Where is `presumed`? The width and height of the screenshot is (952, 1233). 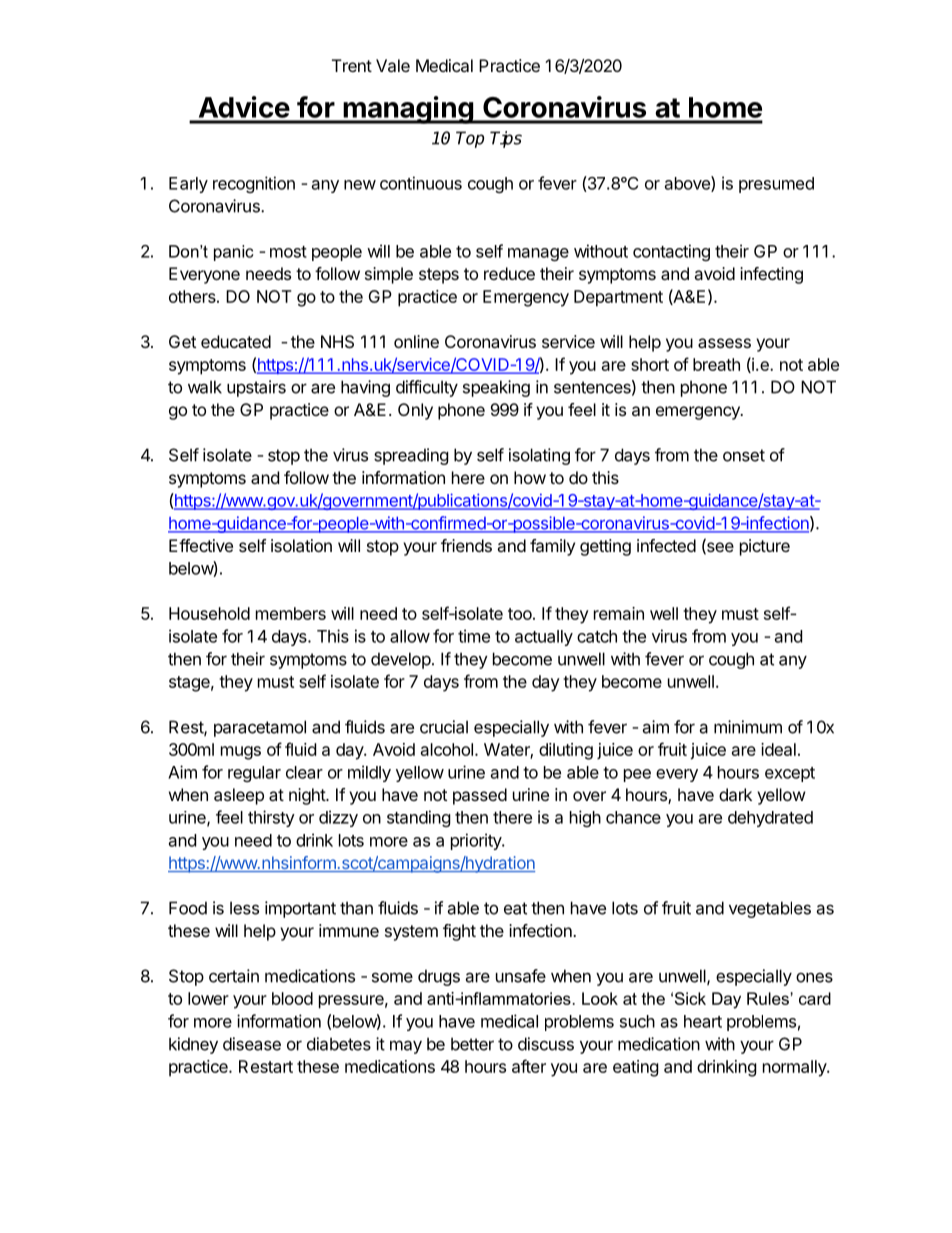 presumed is located at coordinates (776, 185).
